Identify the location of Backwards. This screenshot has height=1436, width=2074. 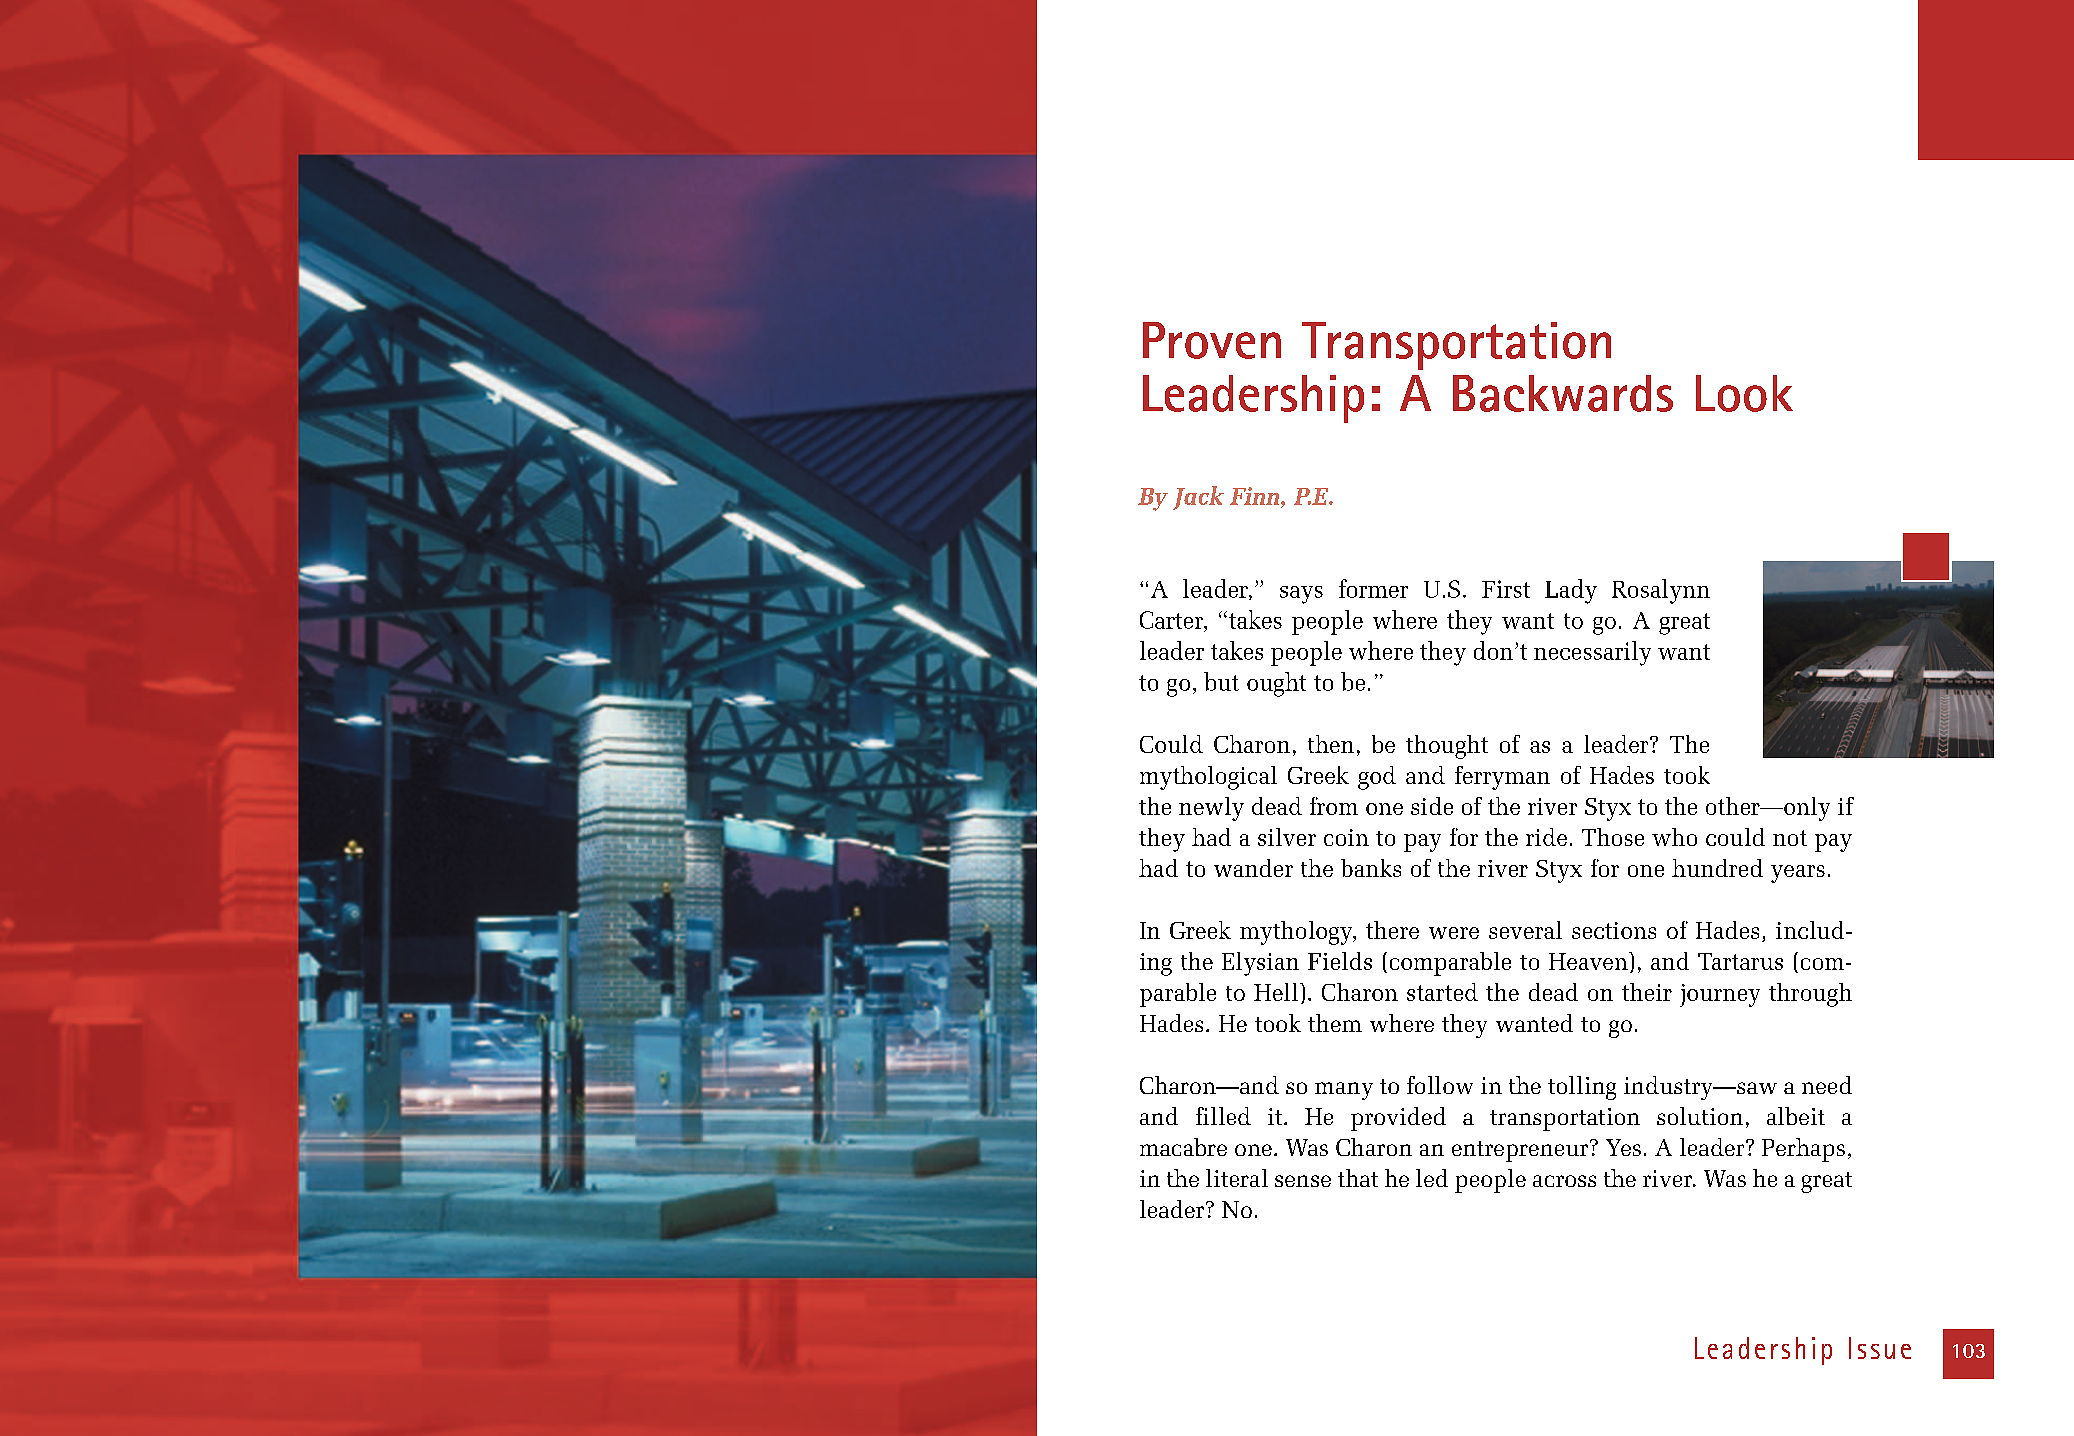
(1563, 393).
